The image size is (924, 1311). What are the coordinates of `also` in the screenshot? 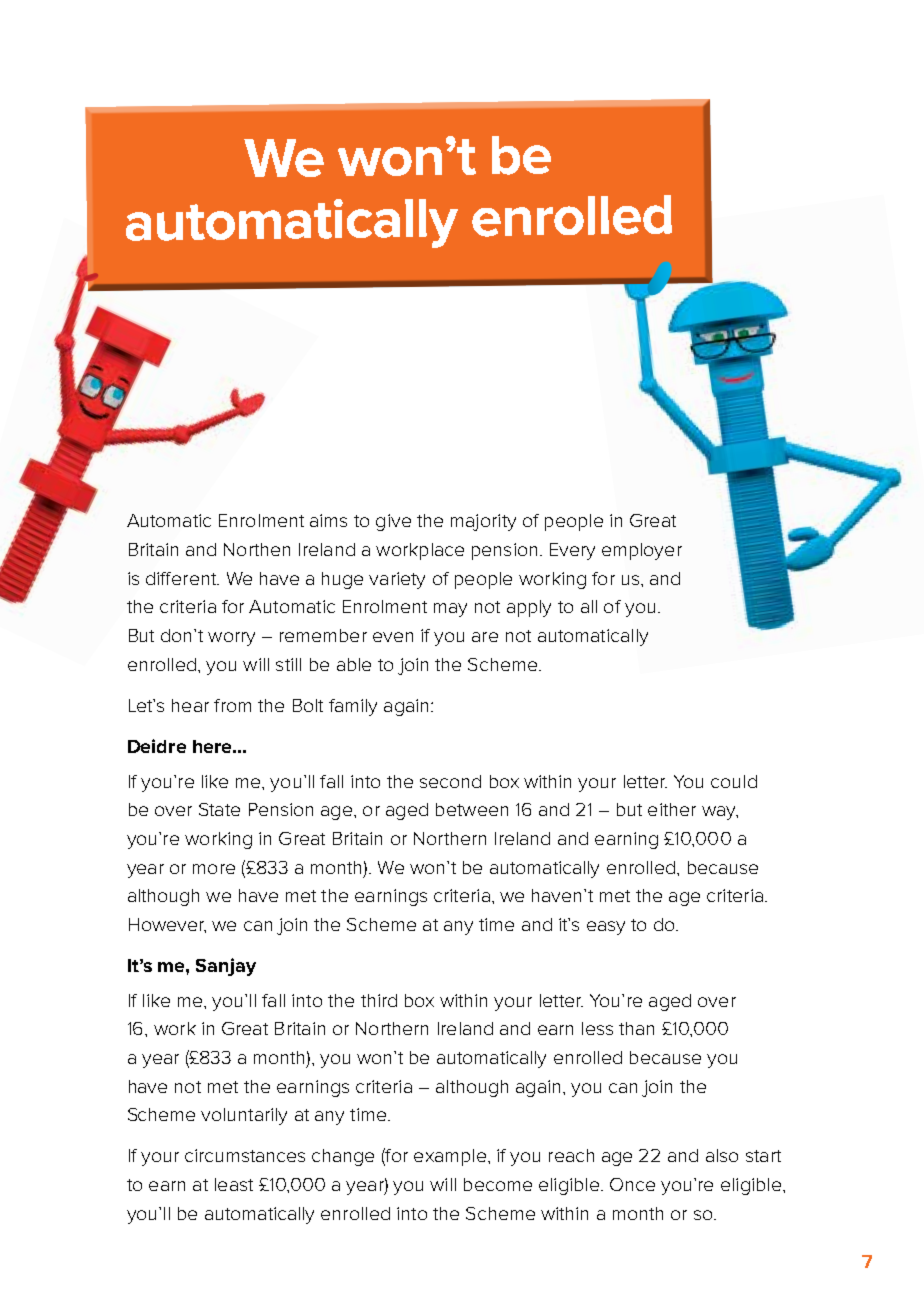 It's located at (722, 1155).
